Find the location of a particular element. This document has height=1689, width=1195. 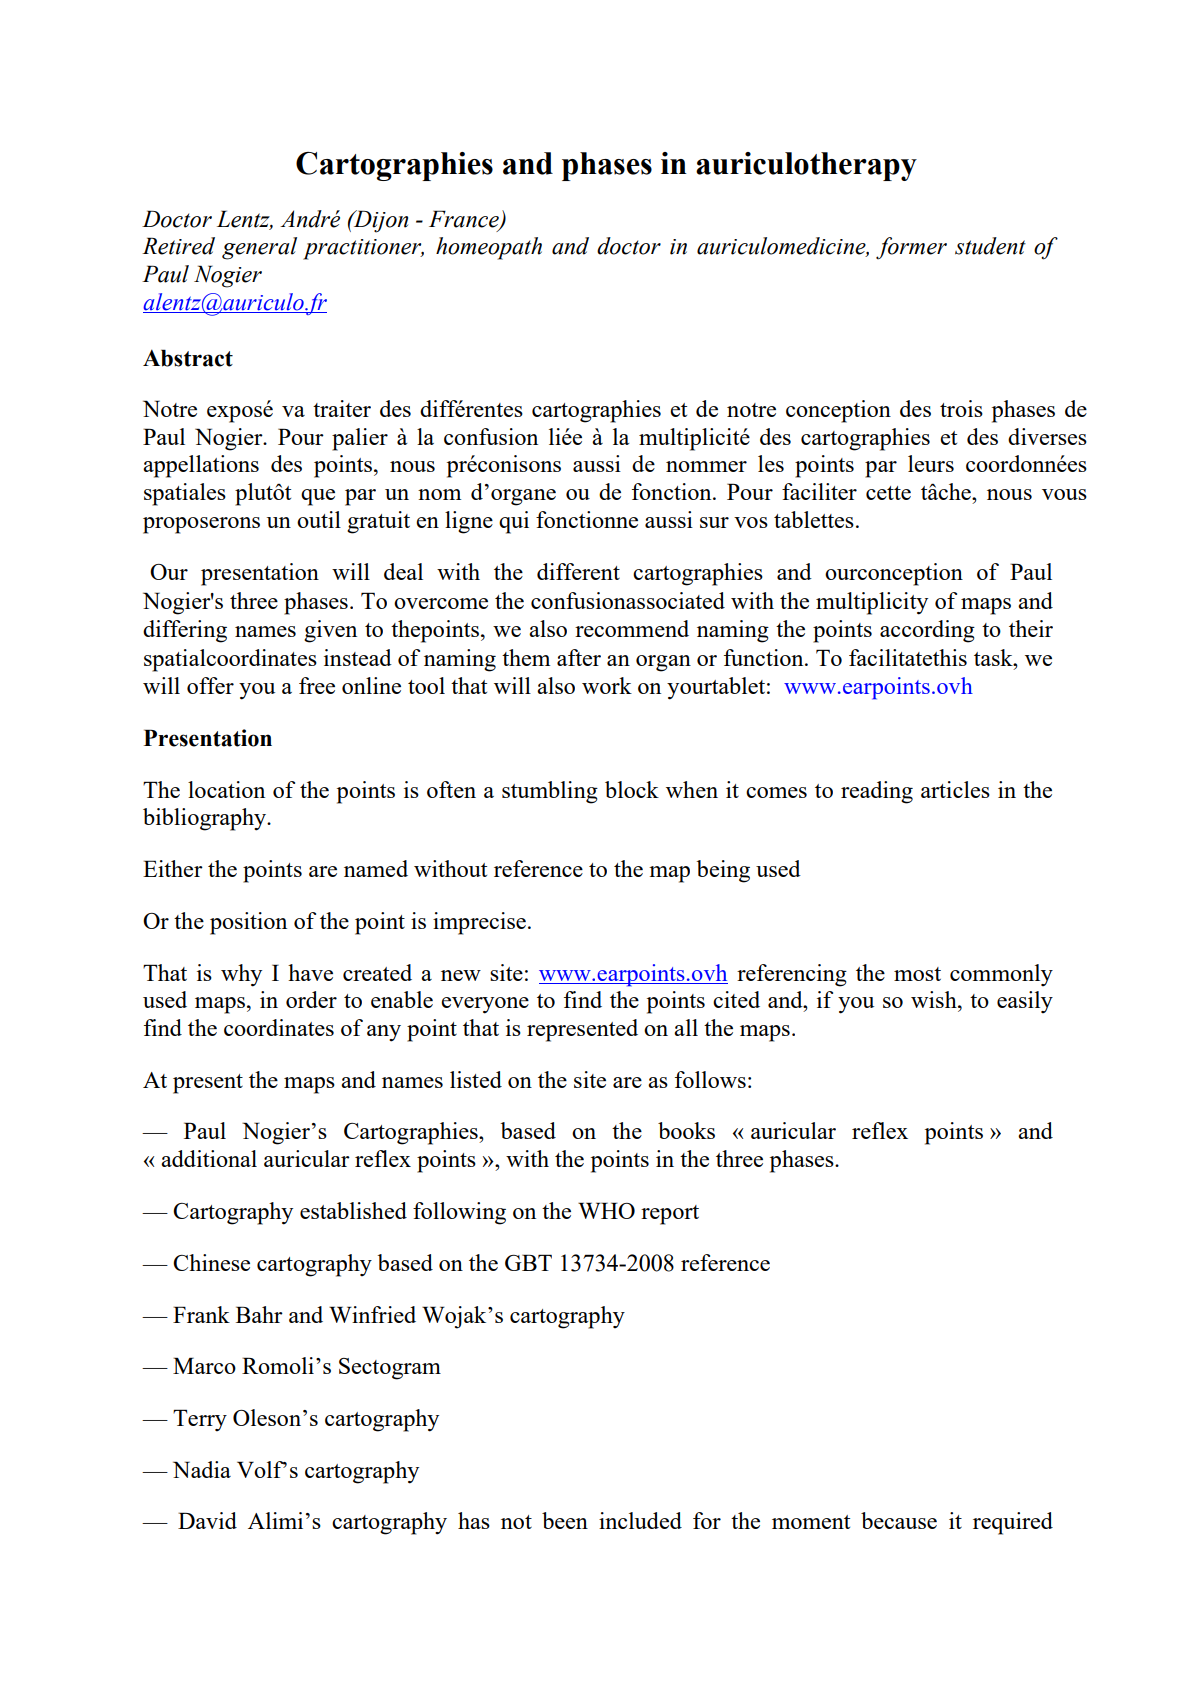

because is located at coordinates (899, 1520).
